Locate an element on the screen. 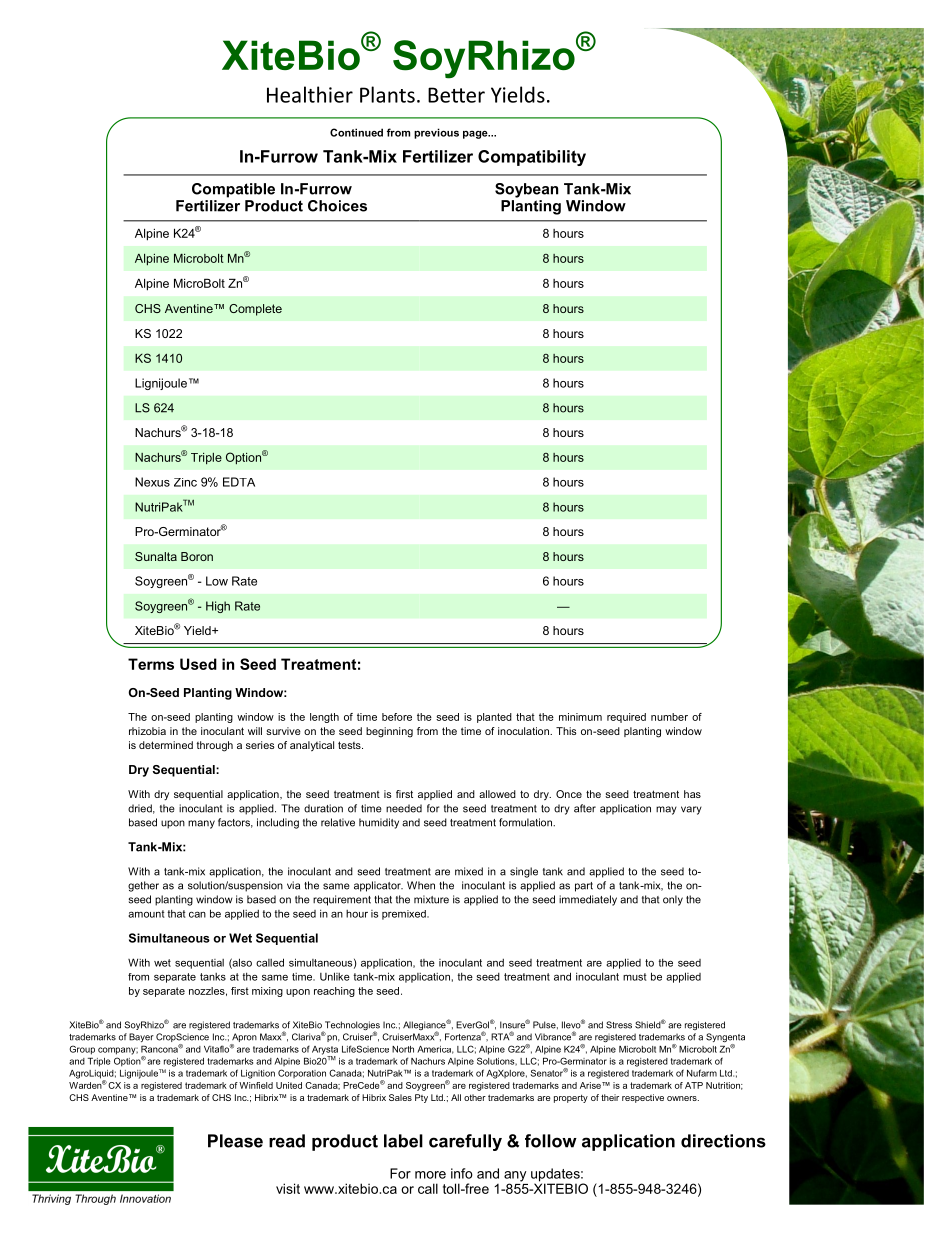 Image resolution: width=952 pixels, height=1233 pixels. number is located at coordinates (669, 717).
